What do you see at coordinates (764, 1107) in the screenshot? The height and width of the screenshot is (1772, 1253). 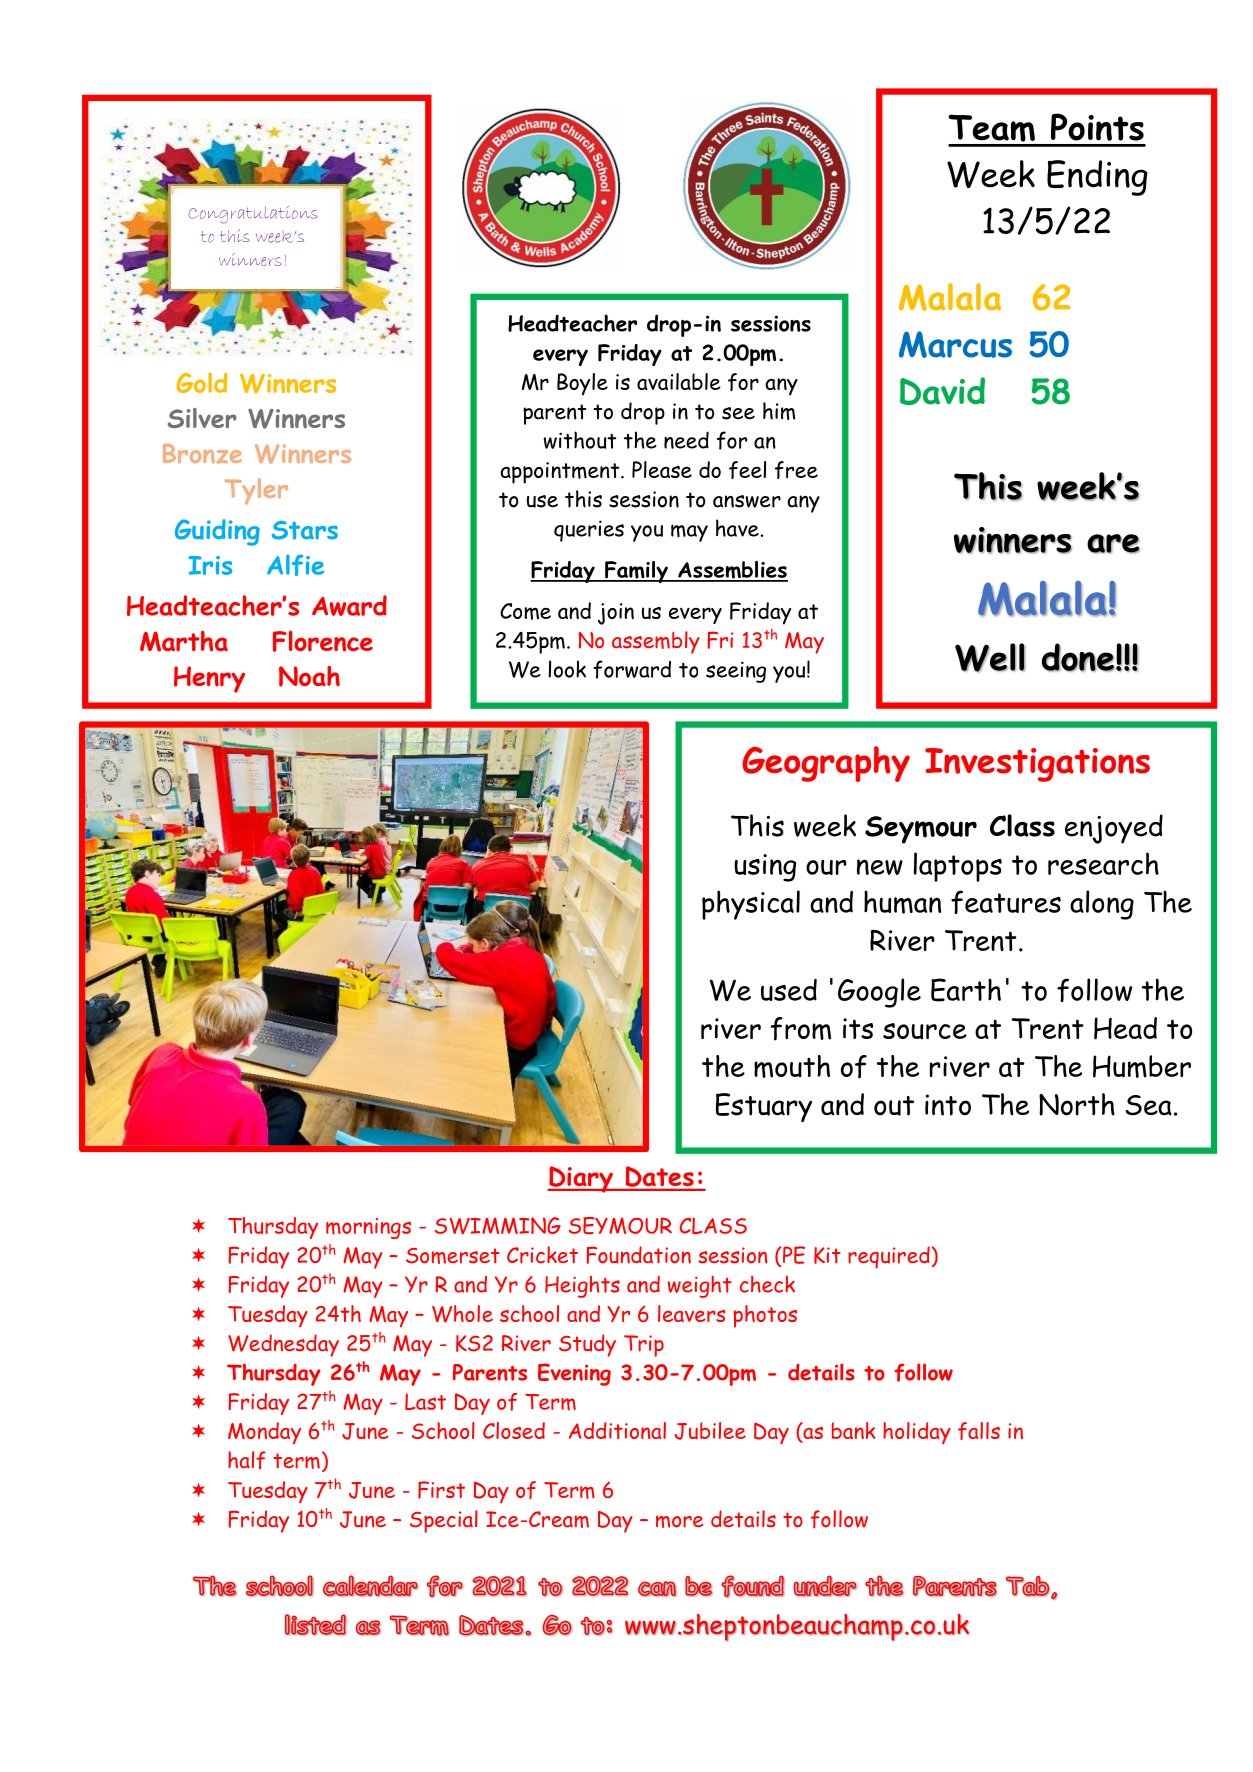 I see `Estuary` at bounding box center [764, 1107].
